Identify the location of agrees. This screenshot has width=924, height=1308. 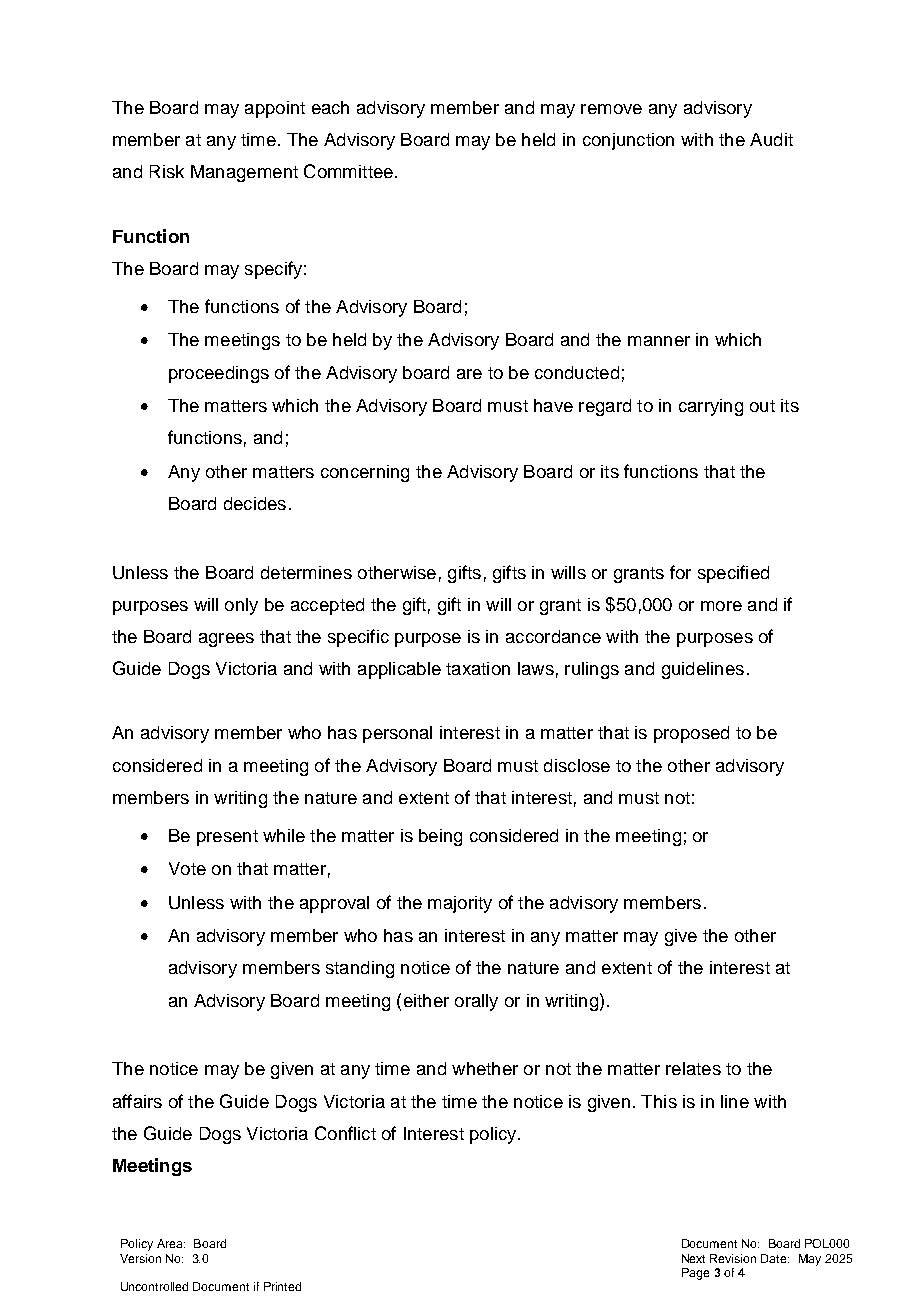
(226, 640).
